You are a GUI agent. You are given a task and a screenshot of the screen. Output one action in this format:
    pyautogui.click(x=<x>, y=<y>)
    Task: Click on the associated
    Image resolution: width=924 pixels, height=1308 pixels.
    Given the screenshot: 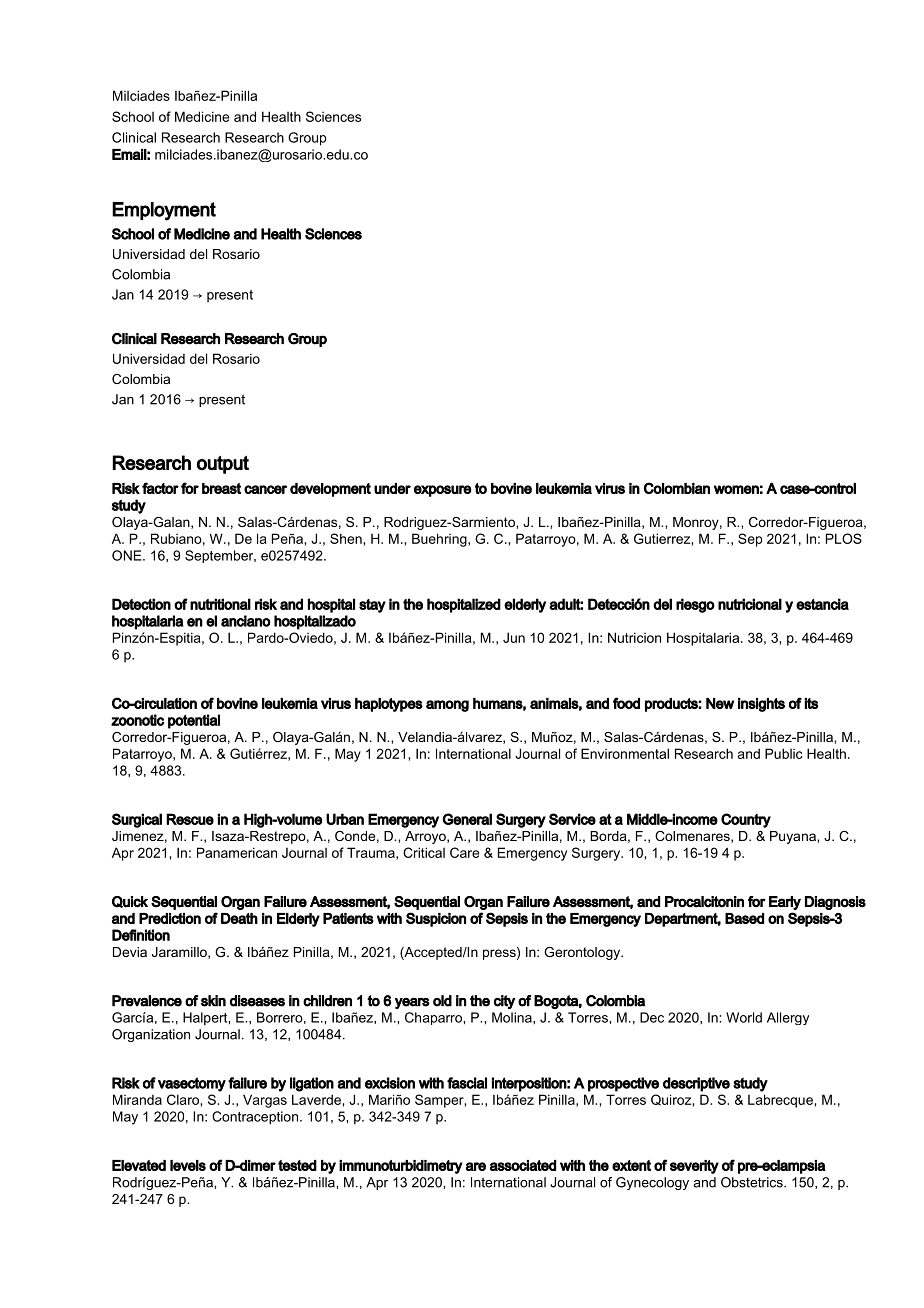 What is the action you would take?
    pyautogui.click(x=523, y=1165)
